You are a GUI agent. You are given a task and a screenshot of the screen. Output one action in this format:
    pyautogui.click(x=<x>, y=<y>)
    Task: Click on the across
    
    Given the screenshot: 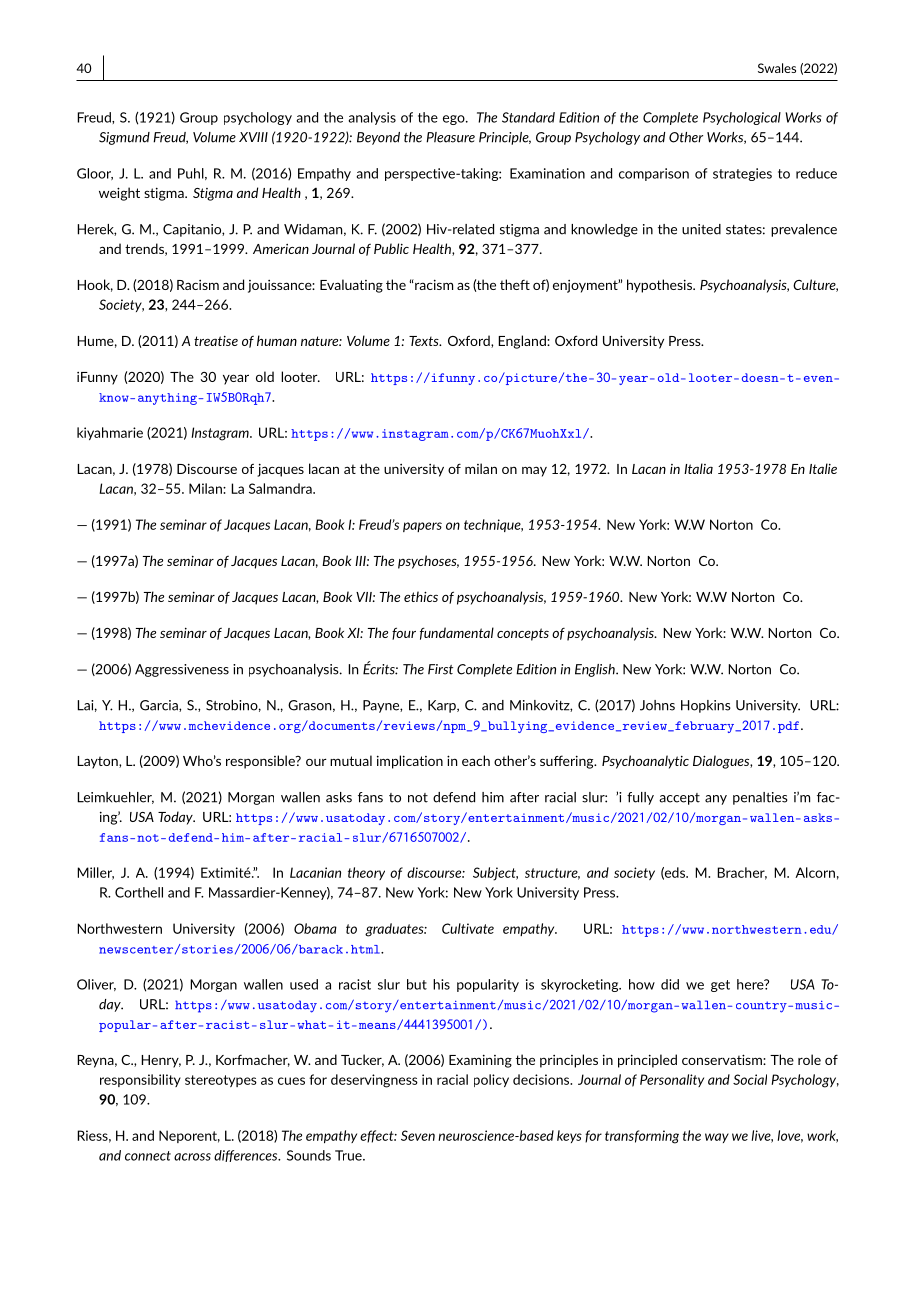 What is the action you would take?
    pyautogui.click(x=192, y=1157)
